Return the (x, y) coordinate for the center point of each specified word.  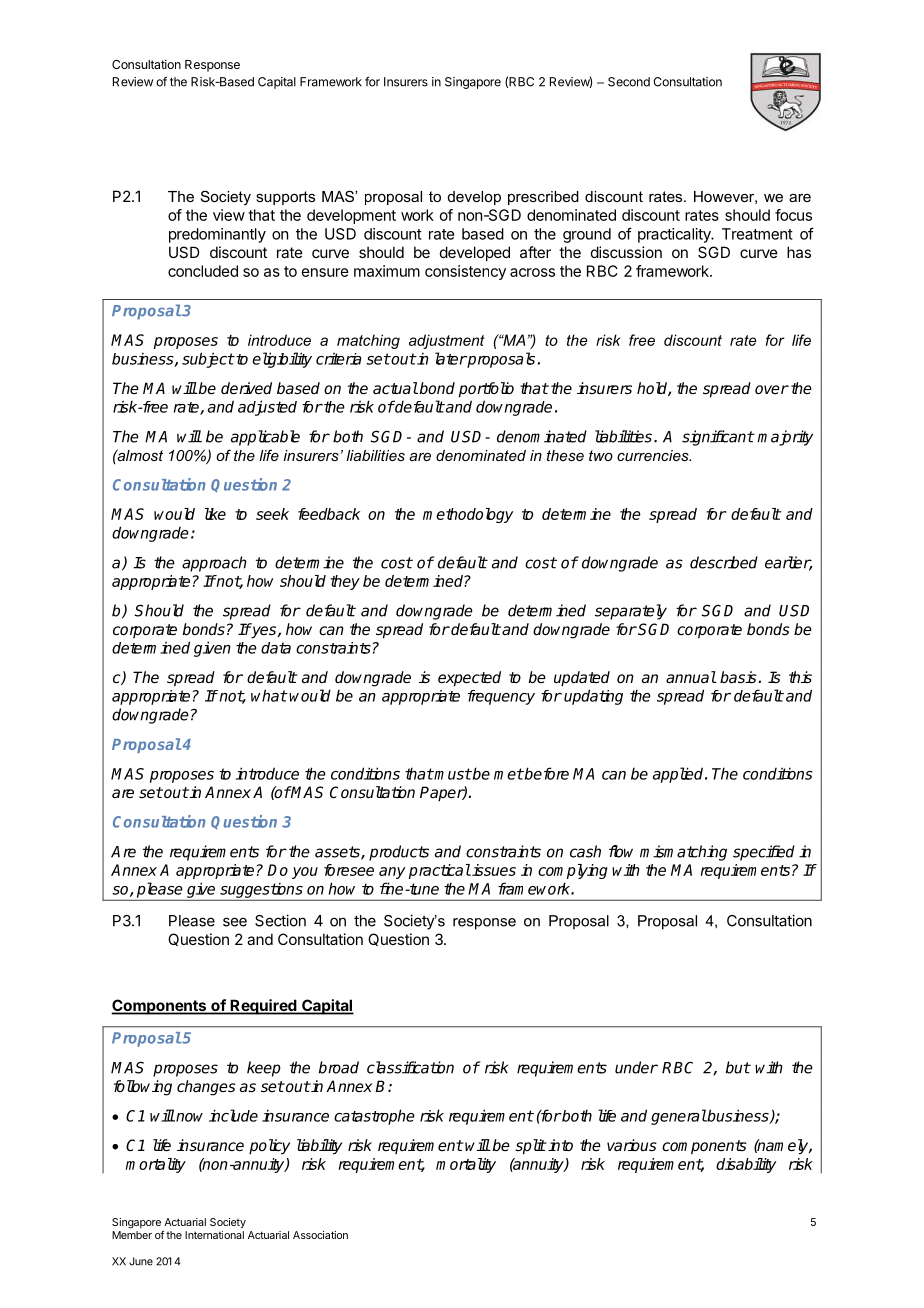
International (214, 1235)
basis (739, 677)
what (269, 695)
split (530, 1147)
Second (629, 82)
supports (285, 198)
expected (469, 679)
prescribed (543, 198)
